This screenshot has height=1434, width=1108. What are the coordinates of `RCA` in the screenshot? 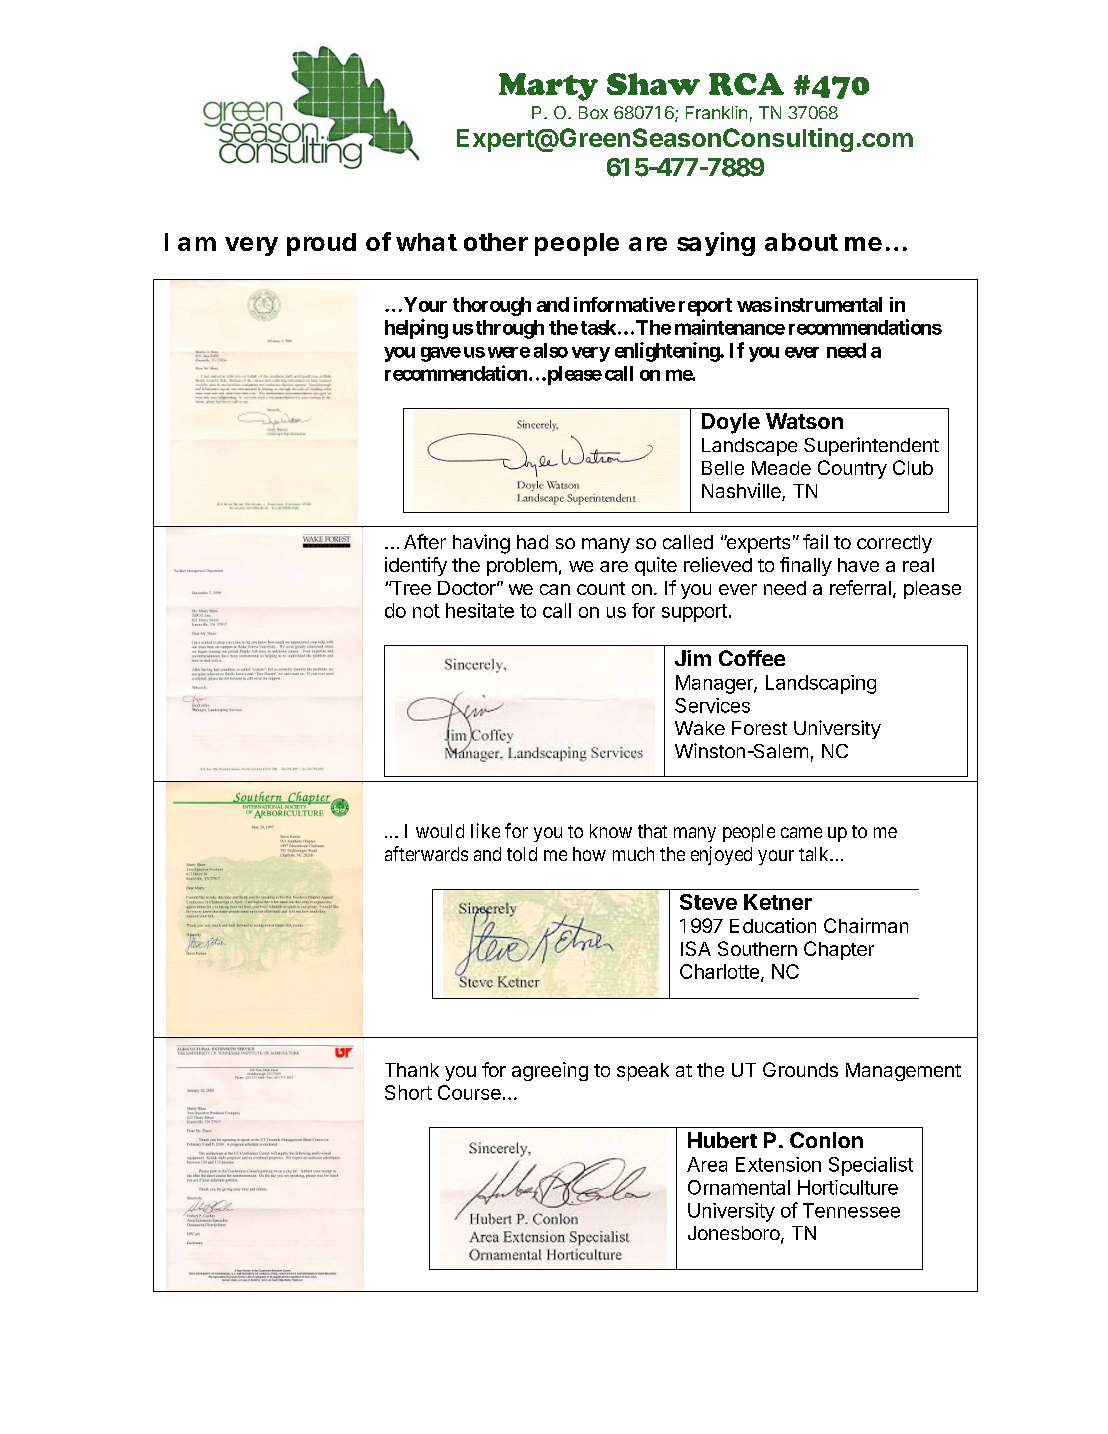 It's located at (746, 84).
